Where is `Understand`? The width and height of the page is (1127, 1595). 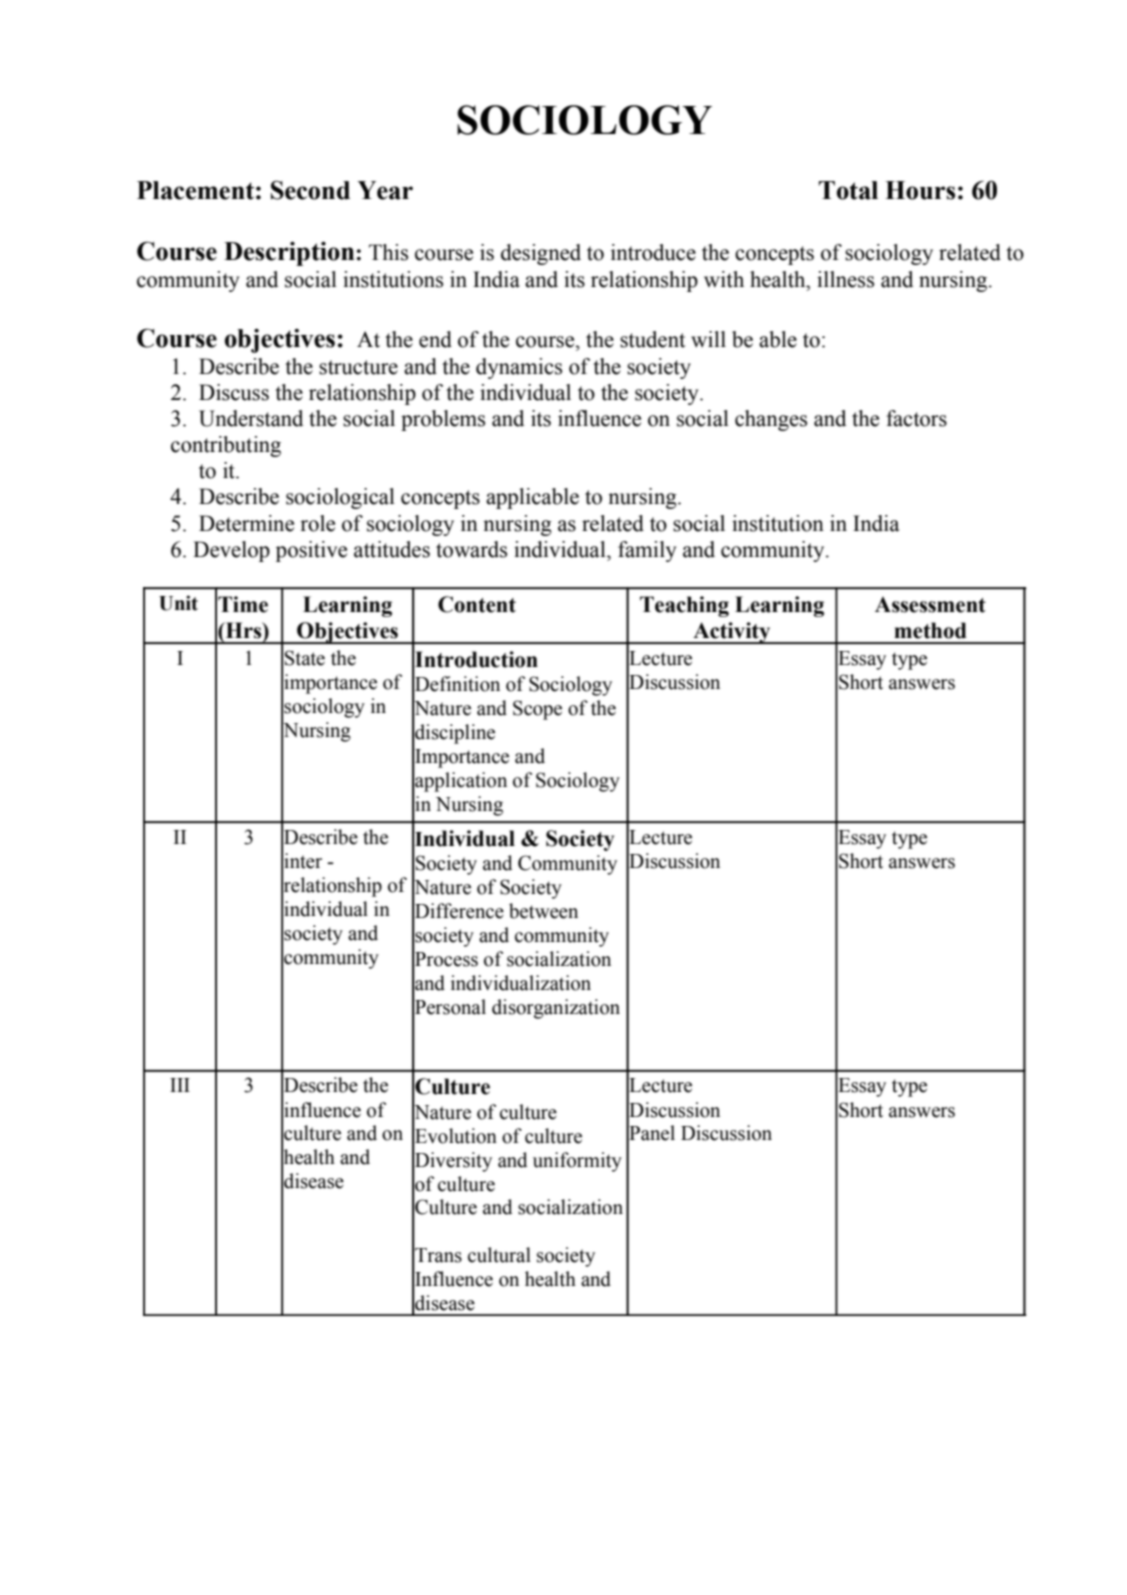
Understand is located at coordinates (251, 418).
